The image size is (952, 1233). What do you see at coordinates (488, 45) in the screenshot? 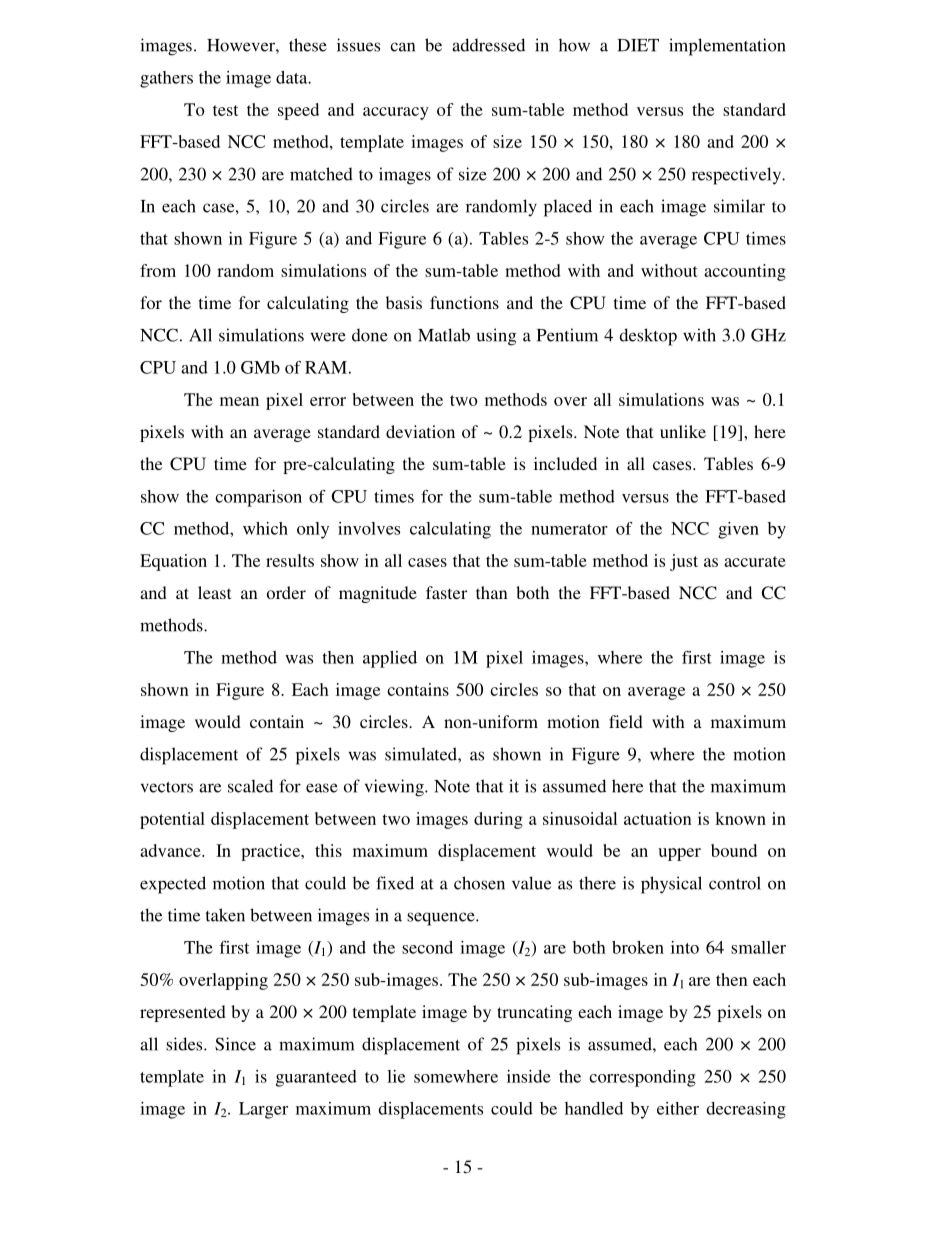
I see `addressed` at bounding box center [488, 45].
